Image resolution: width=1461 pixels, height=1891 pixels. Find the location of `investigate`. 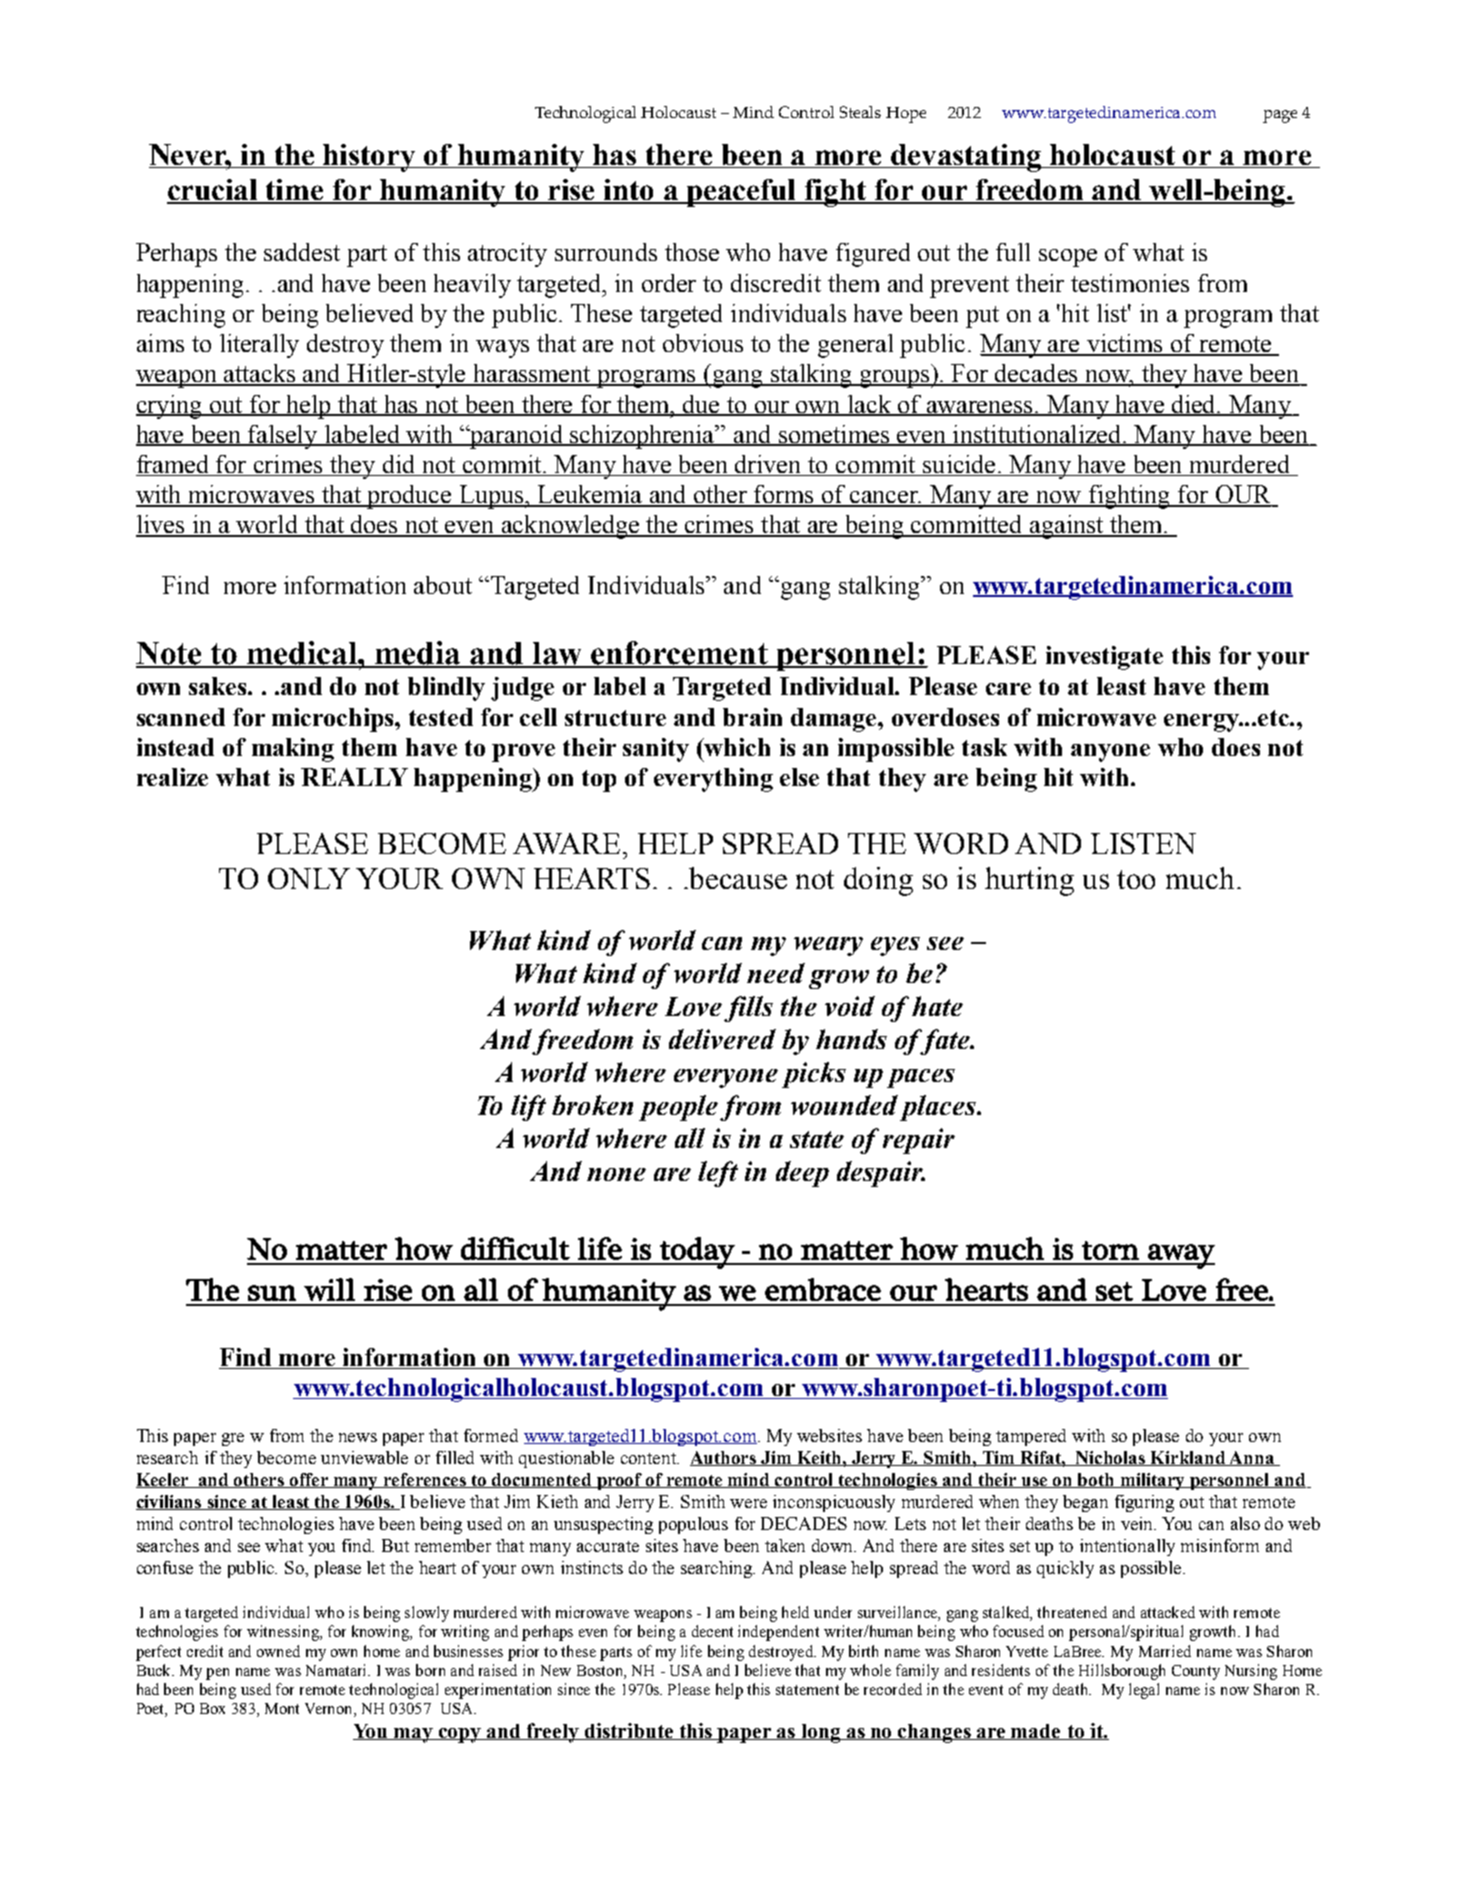

investigate is located at coordinates (1104, 658).
